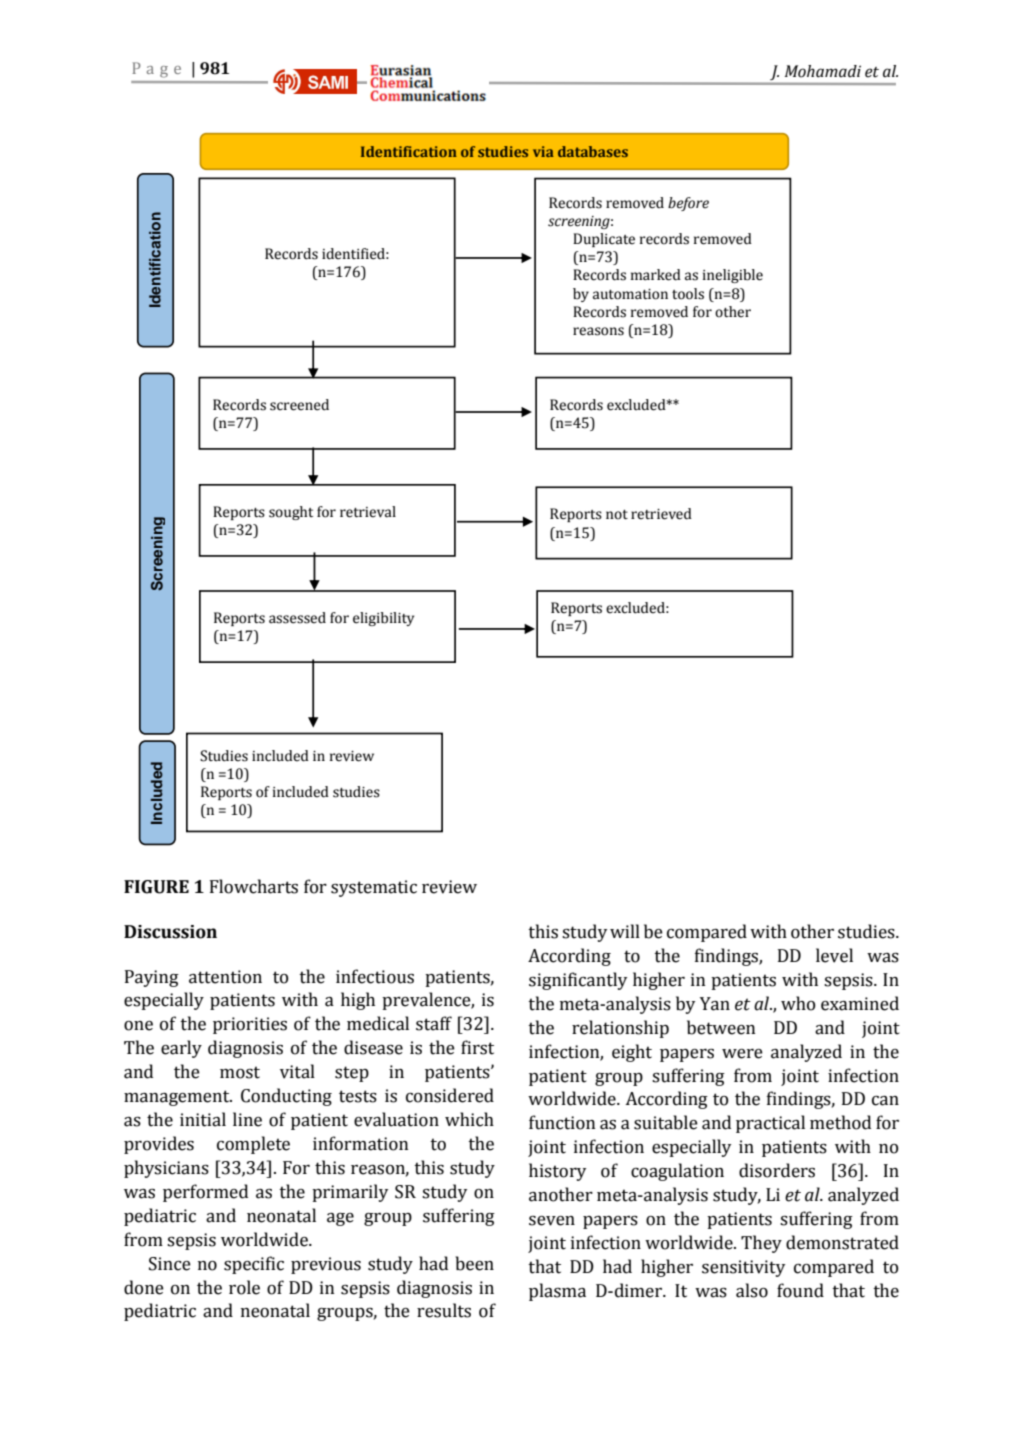 The width and height of the screenshot is (1023, 1447). What do you see at coordinates (543, 151) in the screenshot?
I see `via` at bounding box center [543, 151].
